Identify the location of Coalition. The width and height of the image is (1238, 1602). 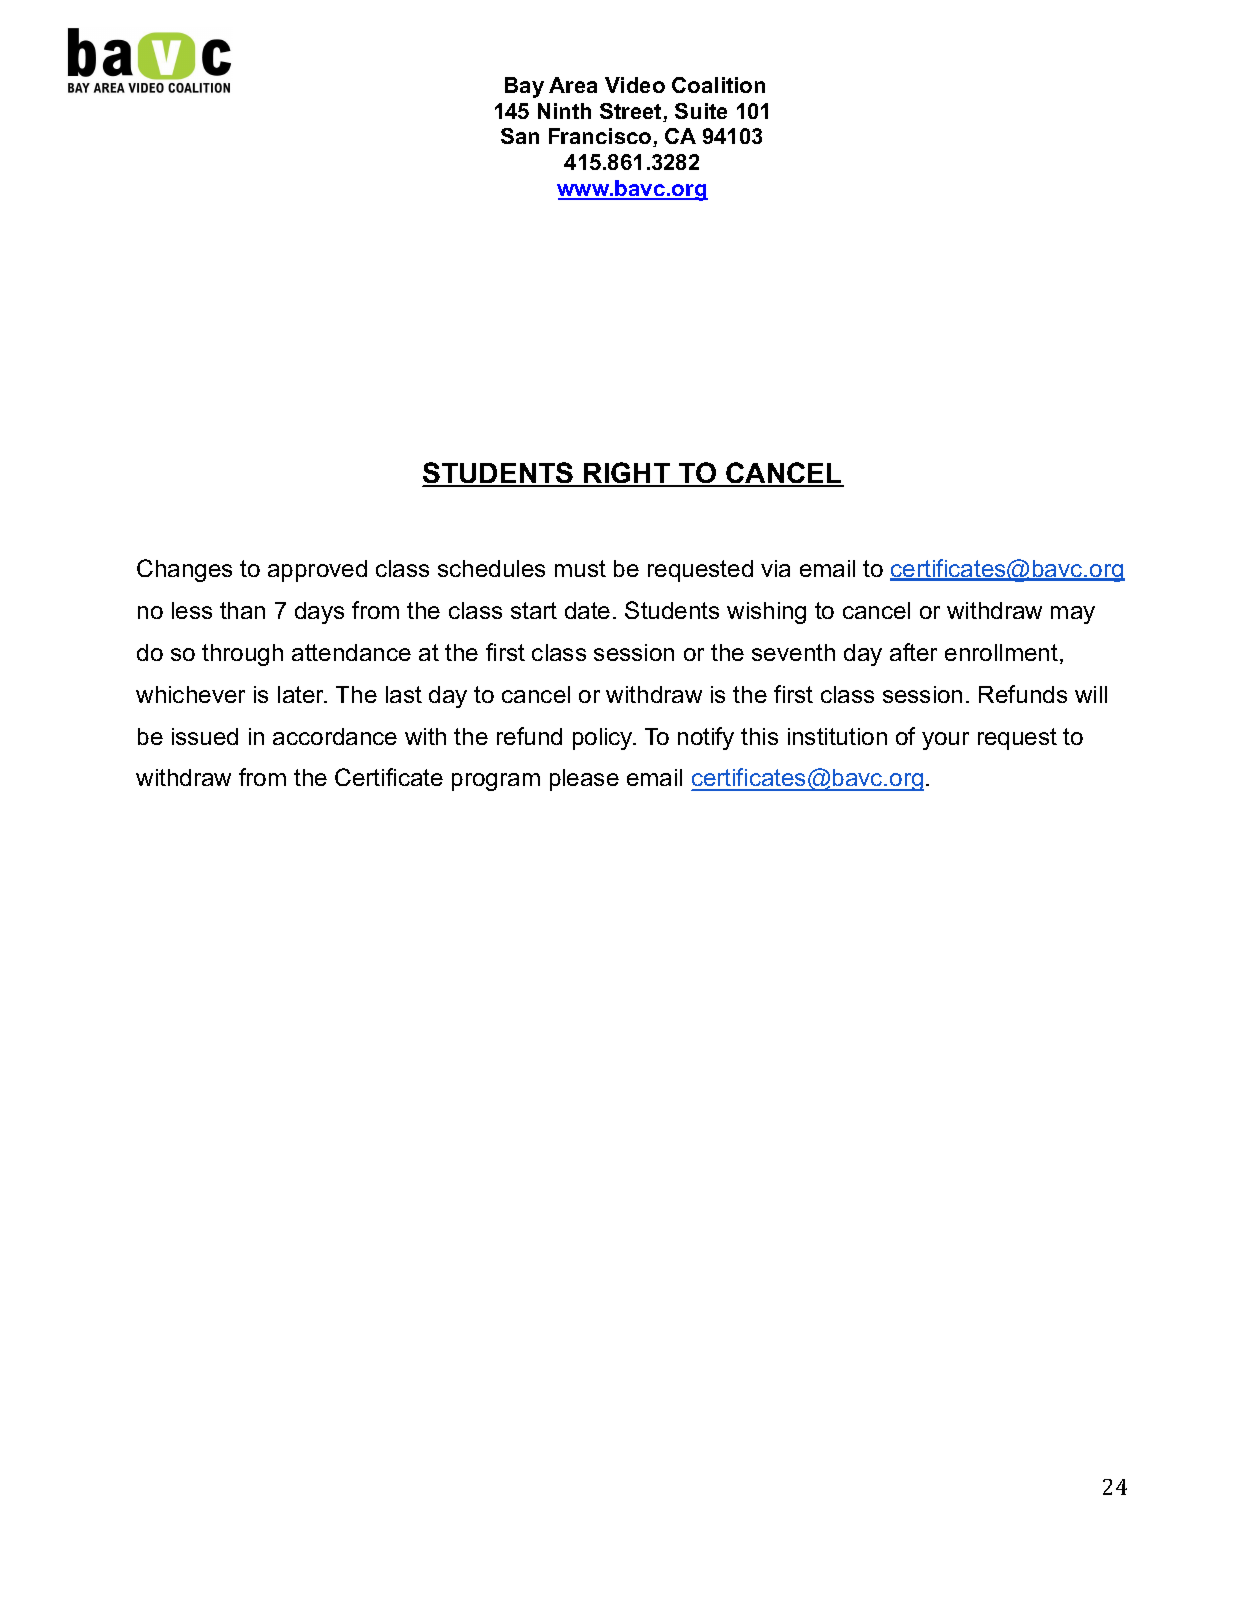
(718, 85).
